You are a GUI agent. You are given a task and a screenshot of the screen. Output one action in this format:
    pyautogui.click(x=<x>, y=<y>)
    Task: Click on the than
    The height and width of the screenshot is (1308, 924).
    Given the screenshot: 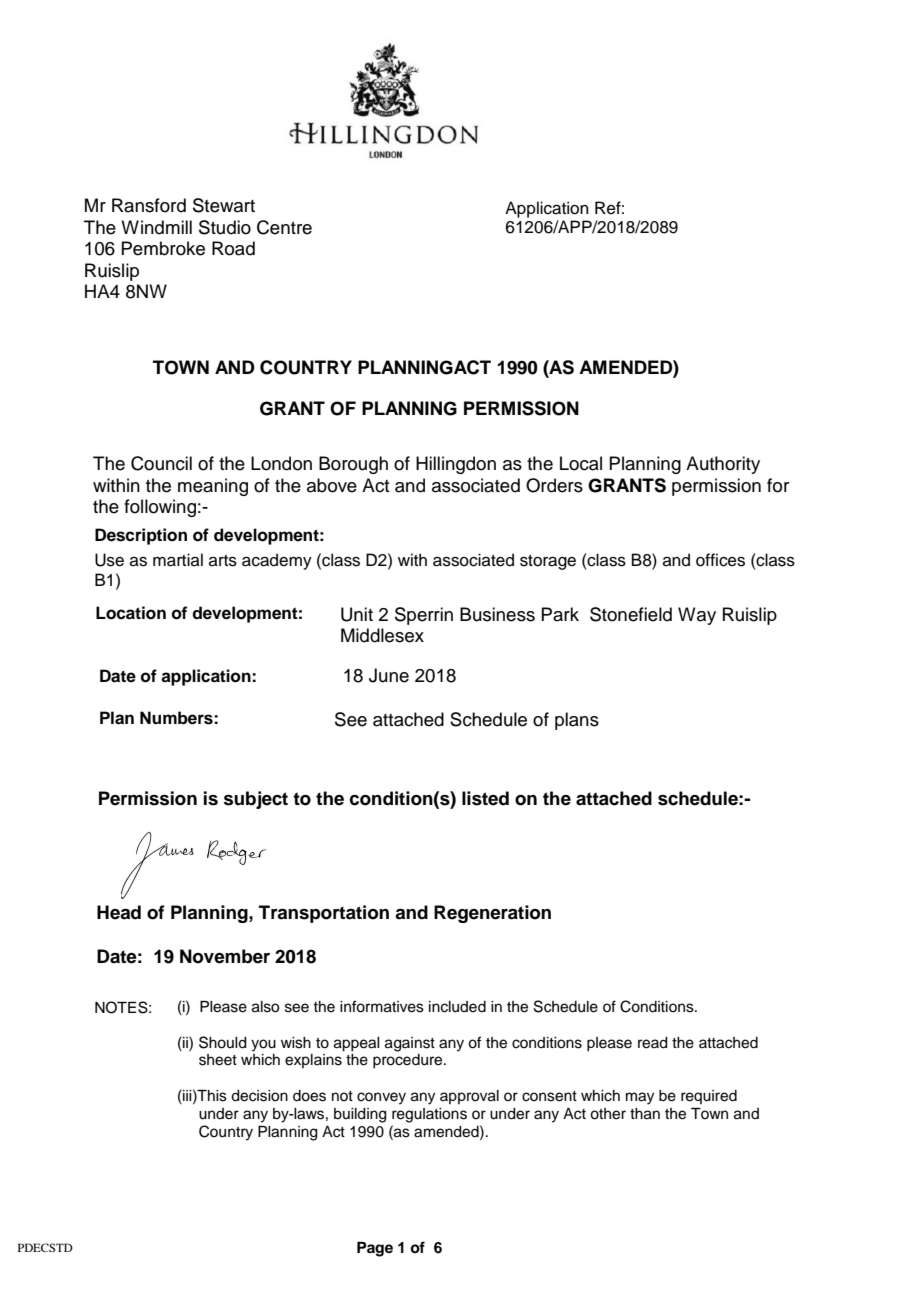 What is the action you would take?
    pyautogui.click(x=645, y=1114)
